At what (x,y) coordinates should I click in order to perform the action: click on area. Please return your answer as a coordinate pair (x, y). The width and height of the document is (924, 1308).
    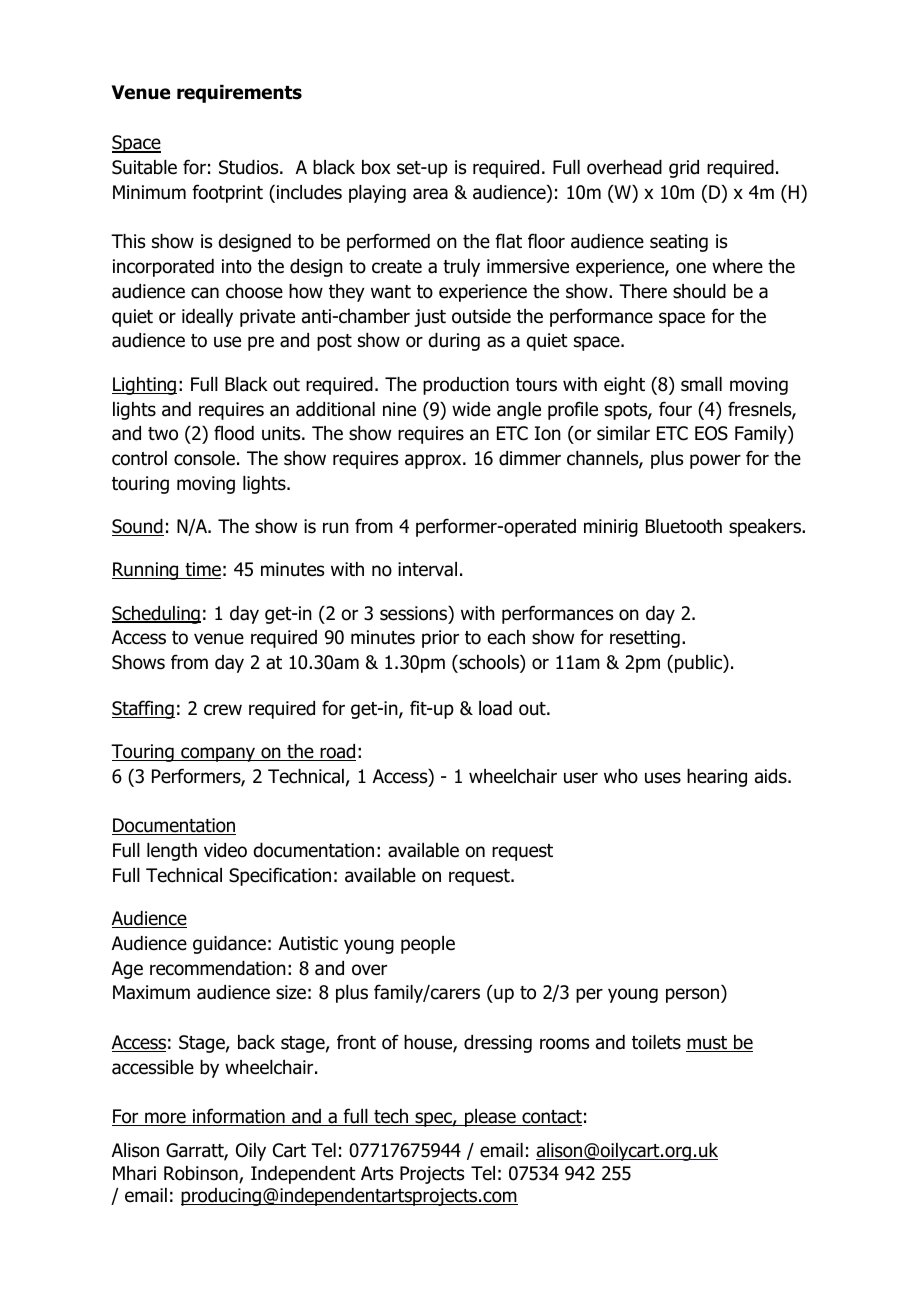
    Looking at the image, I should click on (430, 194).
